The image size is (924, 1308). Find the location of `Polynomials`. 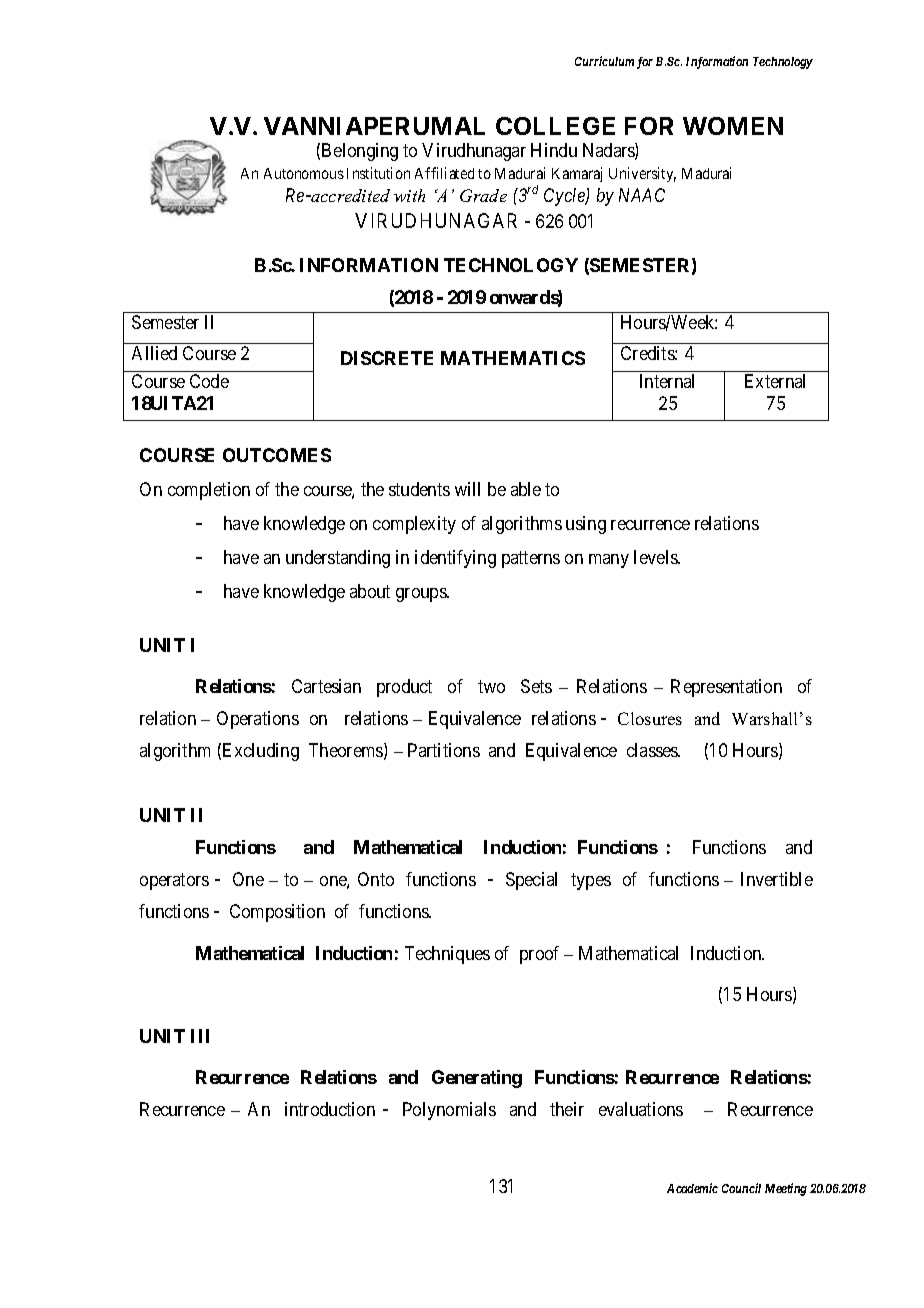

Polynomials is located at coordinates (449, 1111).
